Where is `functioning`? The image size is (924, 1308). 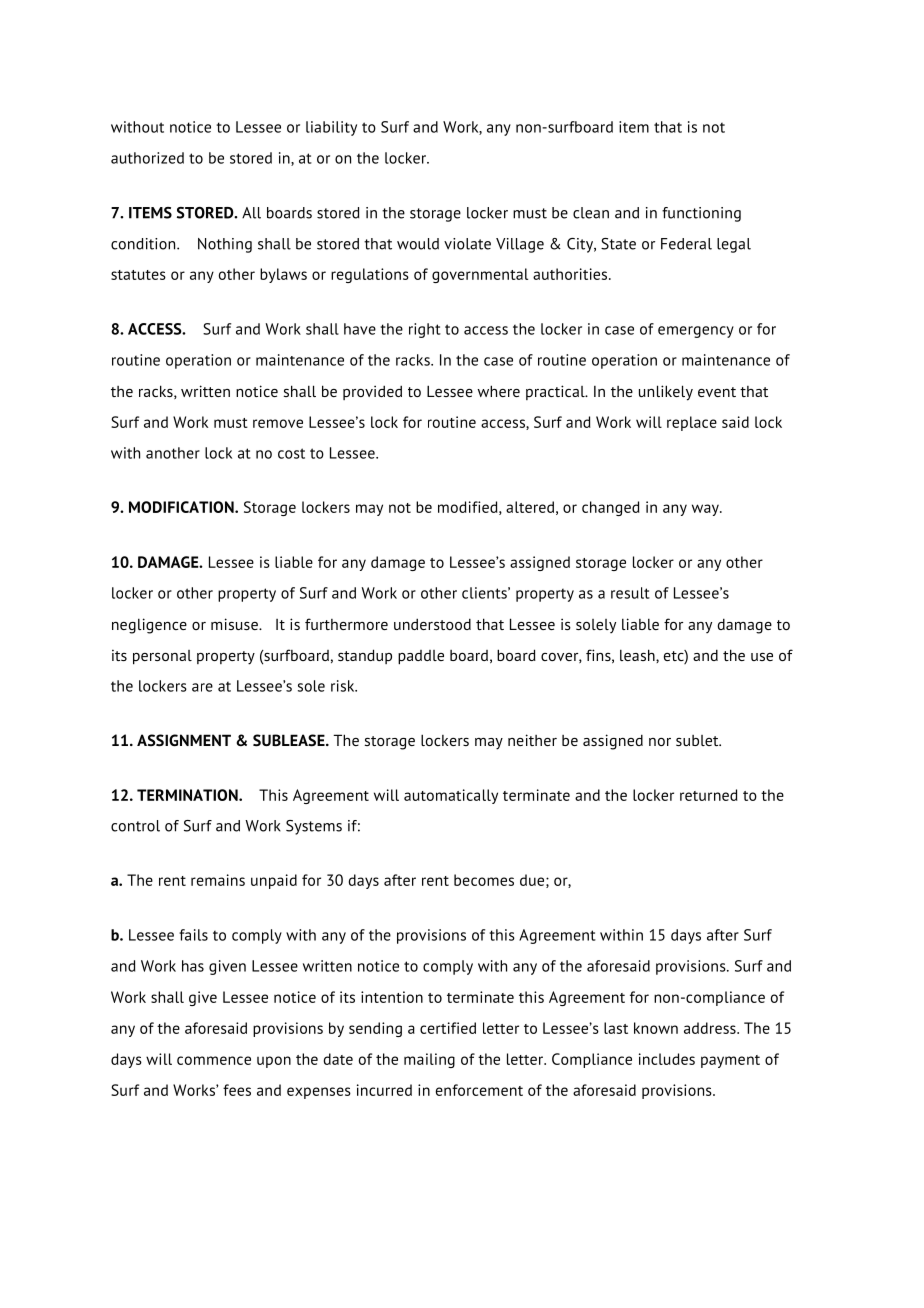 functioning is located at coordinates (701, 214).
